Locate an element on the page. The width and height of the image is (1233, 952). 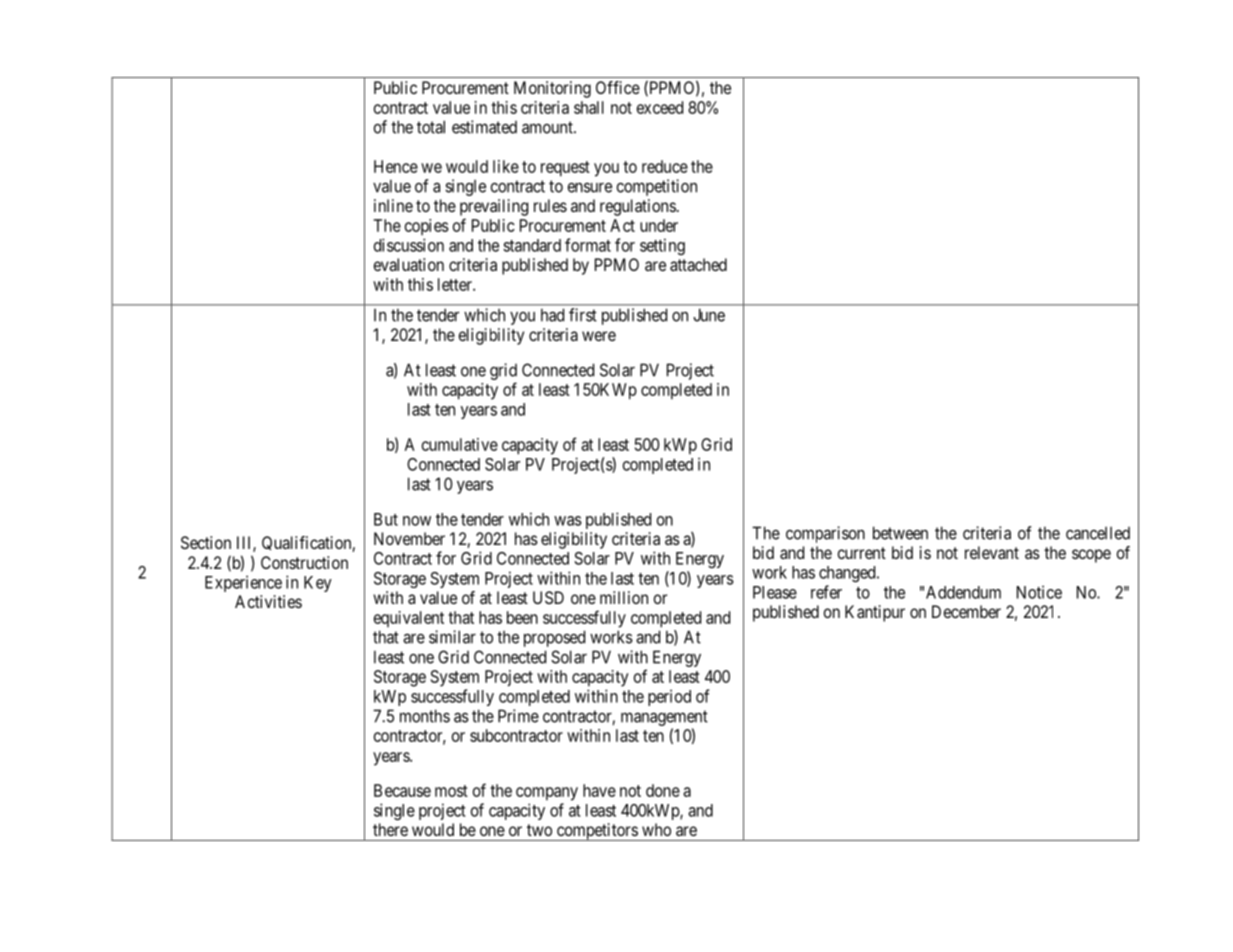
relevant is located at coordinates (992, 552).
